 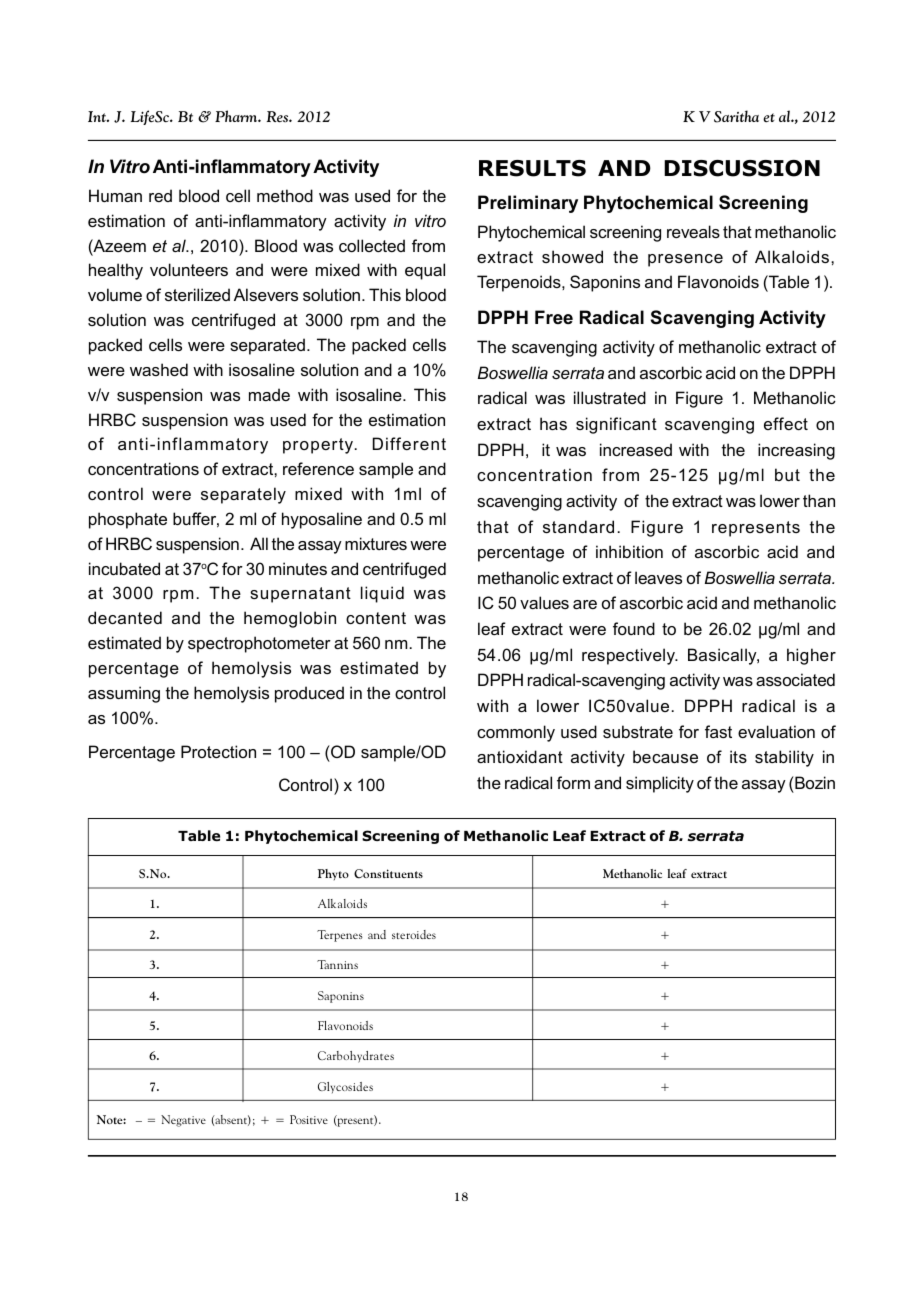 I want to click on spectrophotometer, so click(x=259, y=644).
